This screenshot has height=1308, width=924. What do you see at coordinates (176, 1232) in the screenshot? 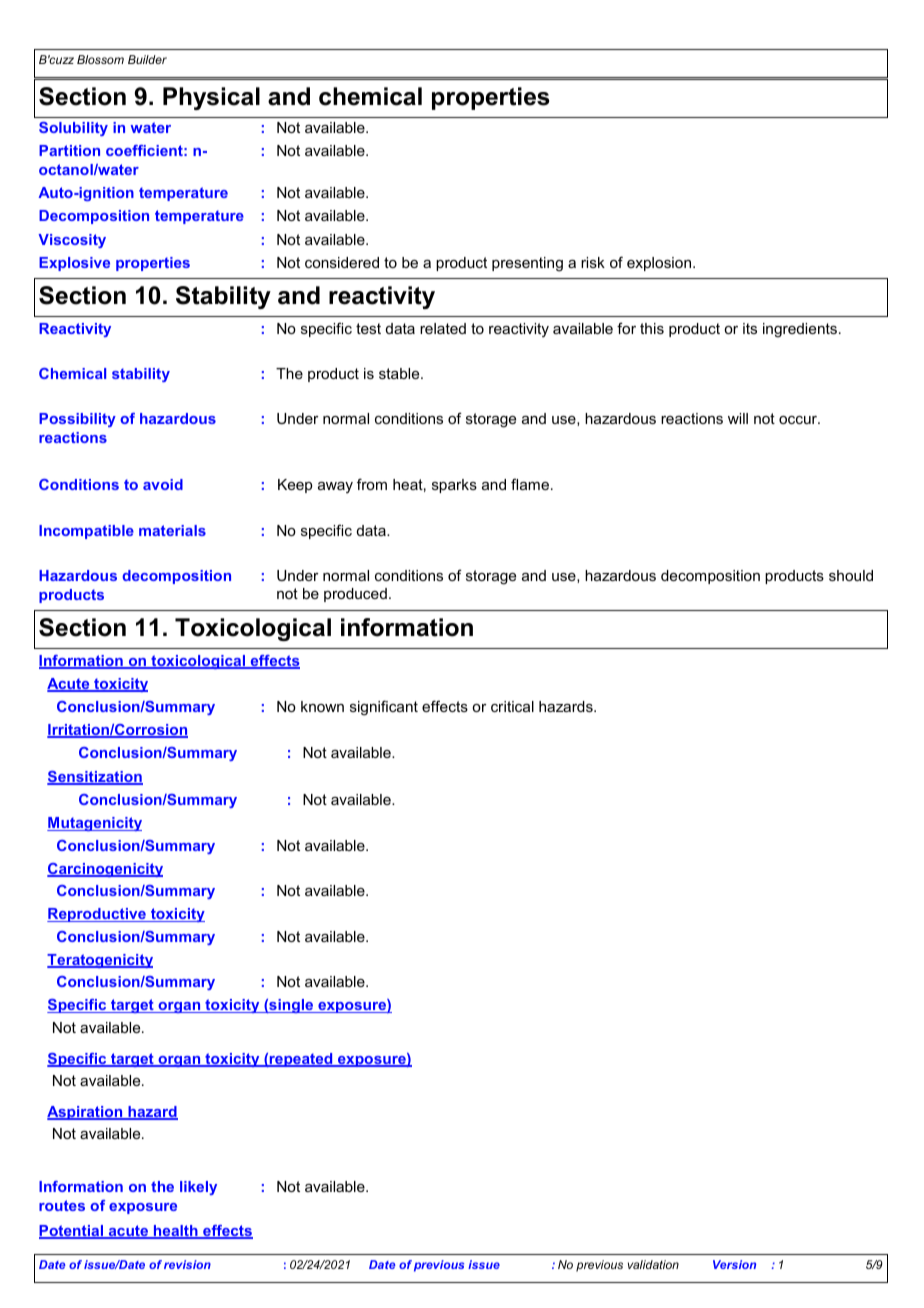
I see `health` at bounding box center [176, 1232].
